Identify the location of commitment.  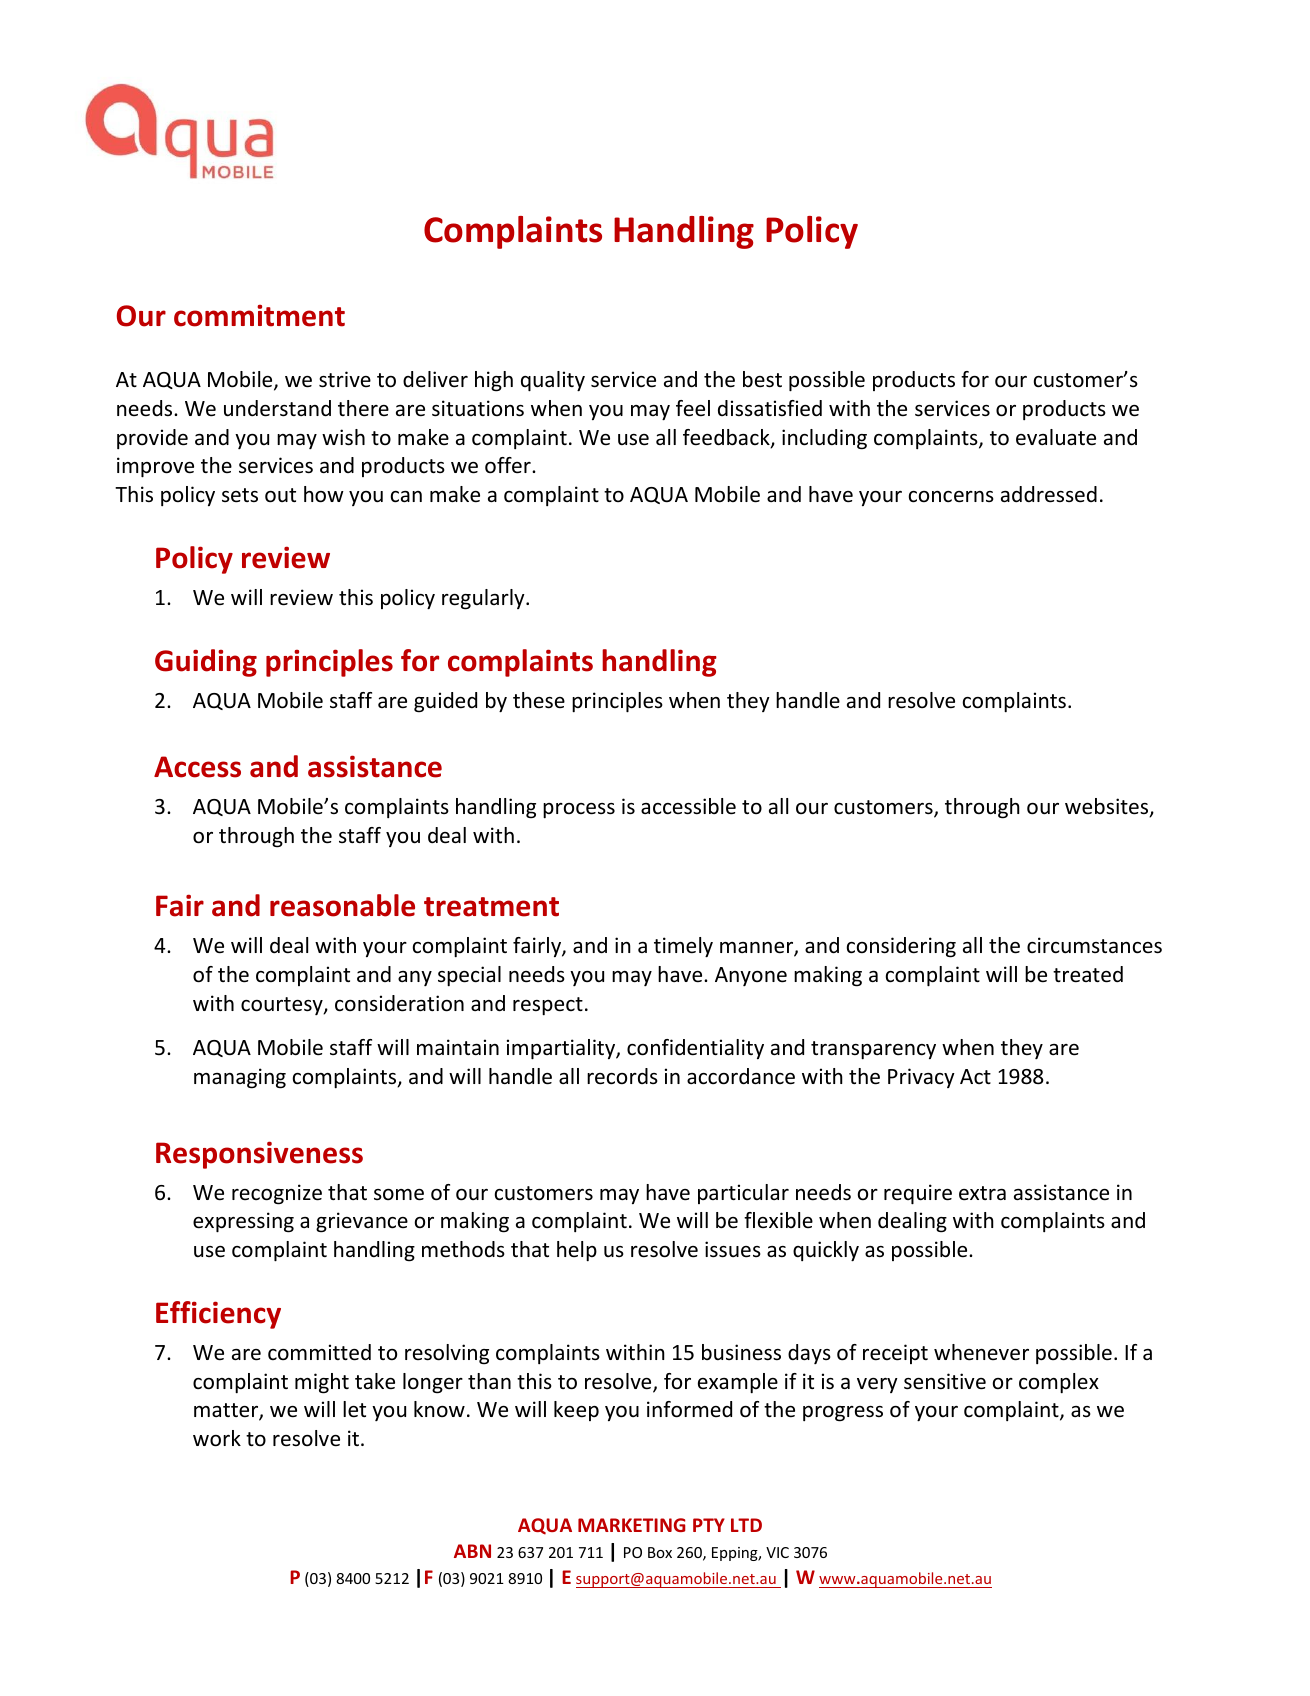
(259, 316).
